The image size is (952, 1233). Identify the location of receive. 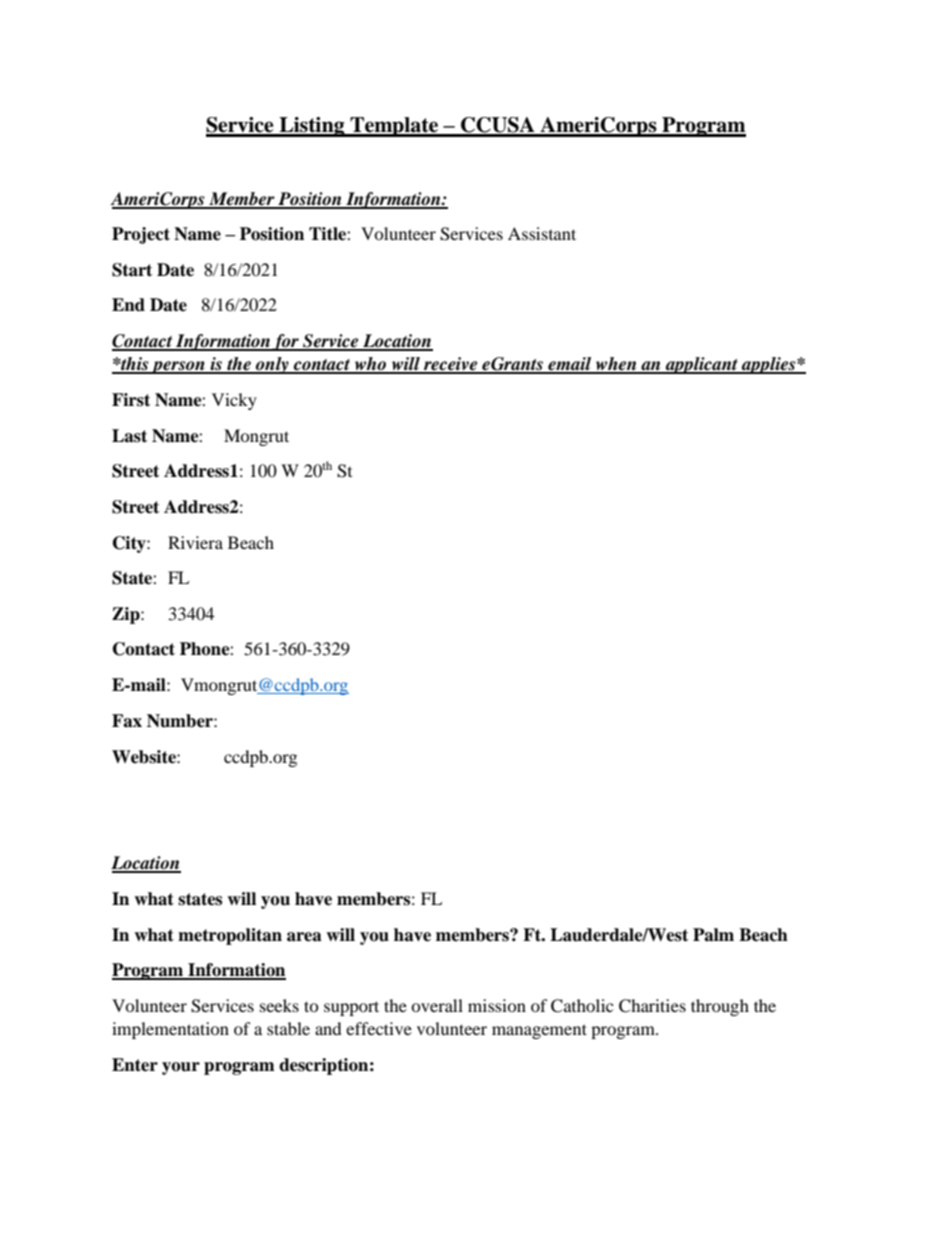
(451, 365).
